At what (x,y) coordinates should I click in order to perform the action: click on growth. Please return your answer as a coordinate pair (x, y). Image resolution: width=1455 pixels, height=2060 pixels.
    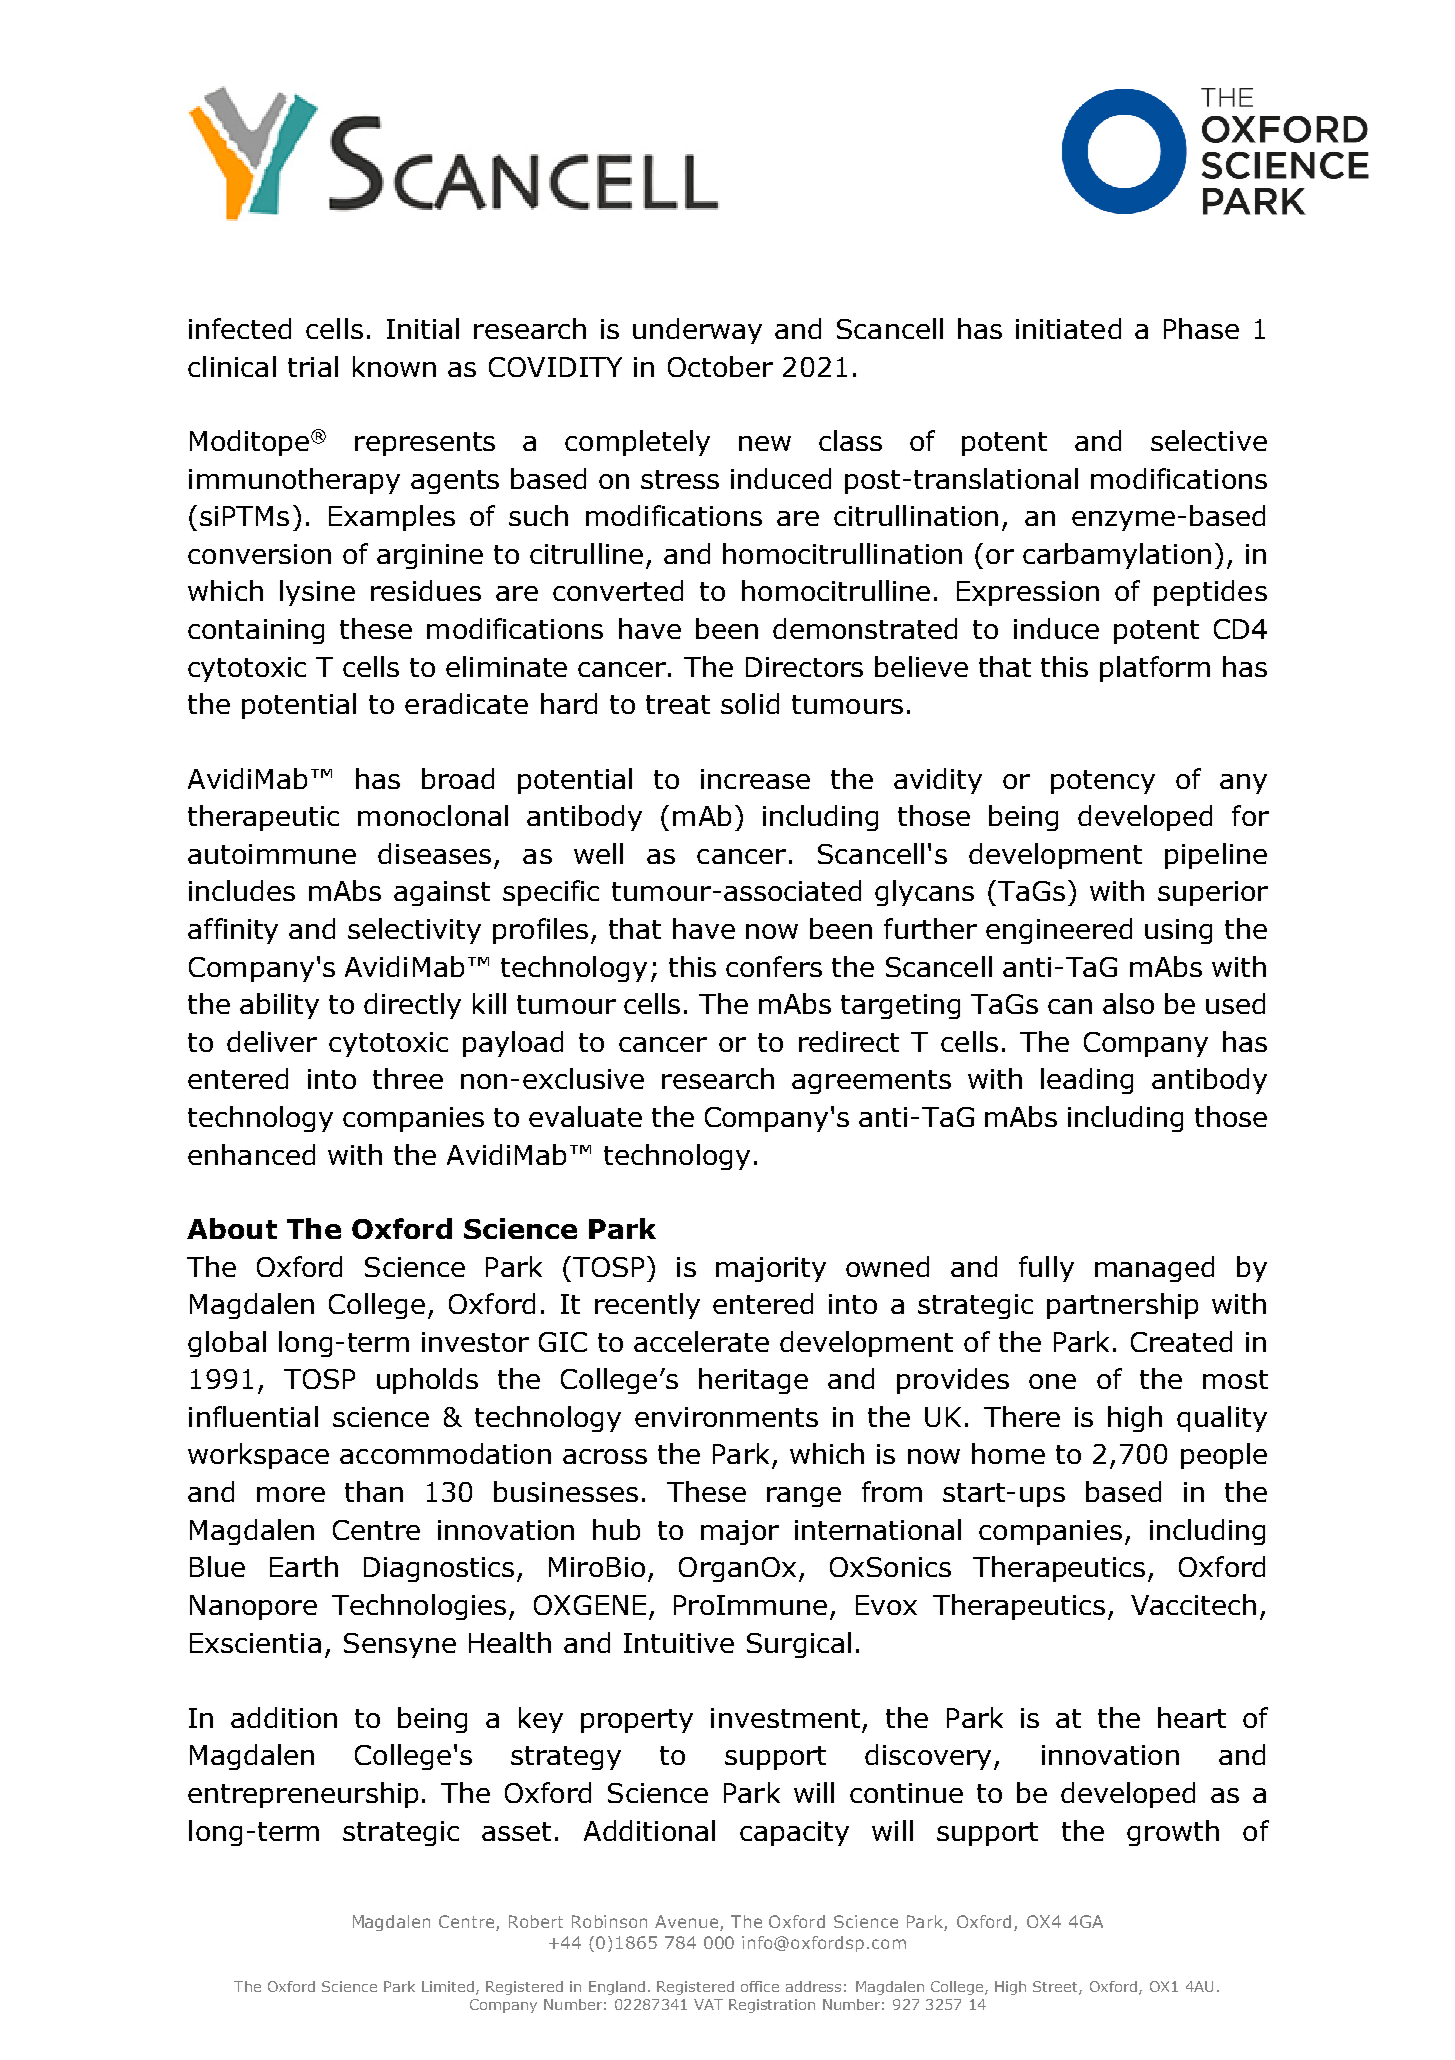
    Looking at the image, I should click on (1173, 1833).
